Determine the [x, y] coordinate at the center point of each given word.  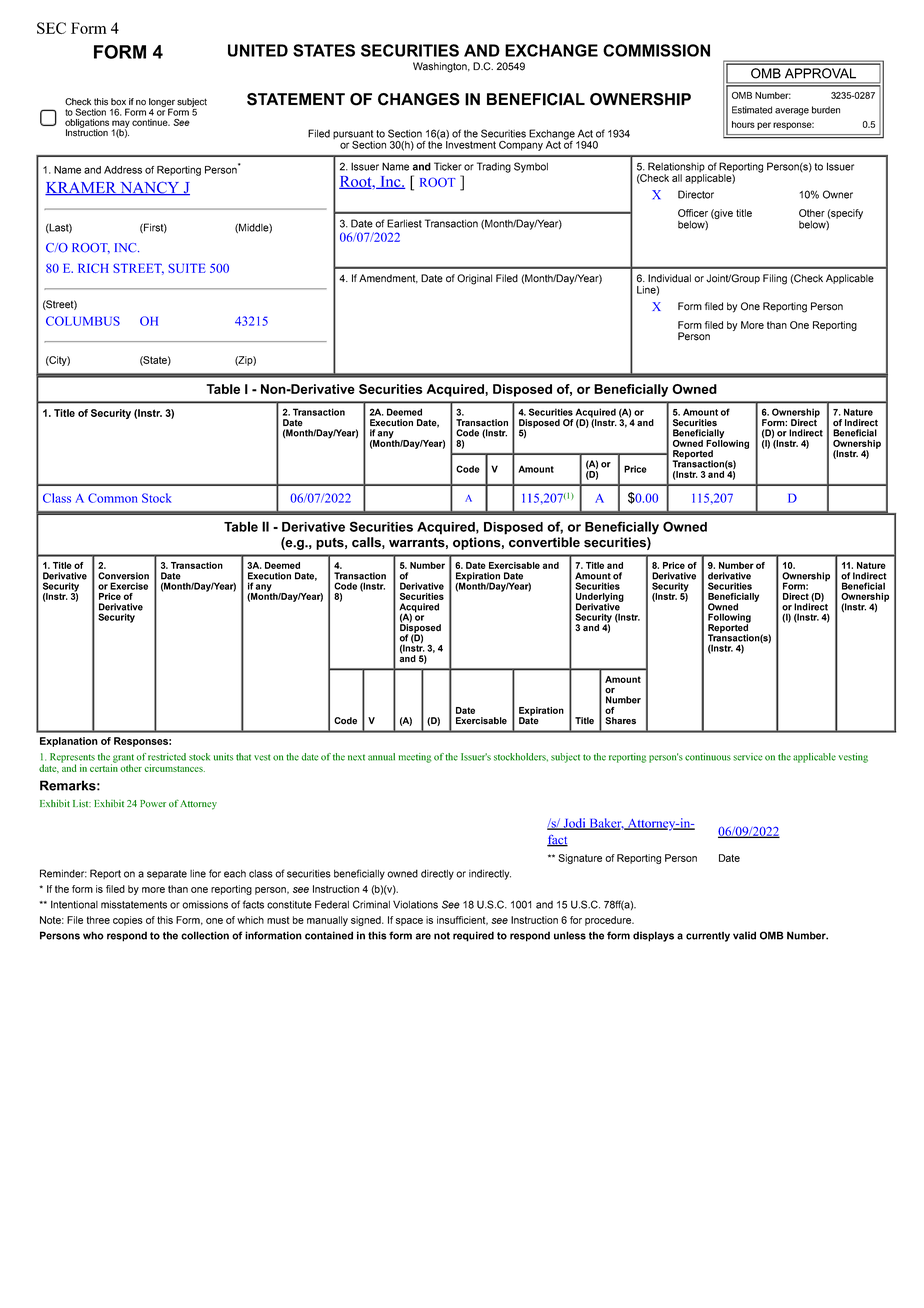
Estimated [752, 110]
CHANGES [419, 99]
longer [162, 103]
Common [112, 498]
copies [128, 921]
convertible [544, 542]
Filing [775, 279]
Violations [415, 904]
